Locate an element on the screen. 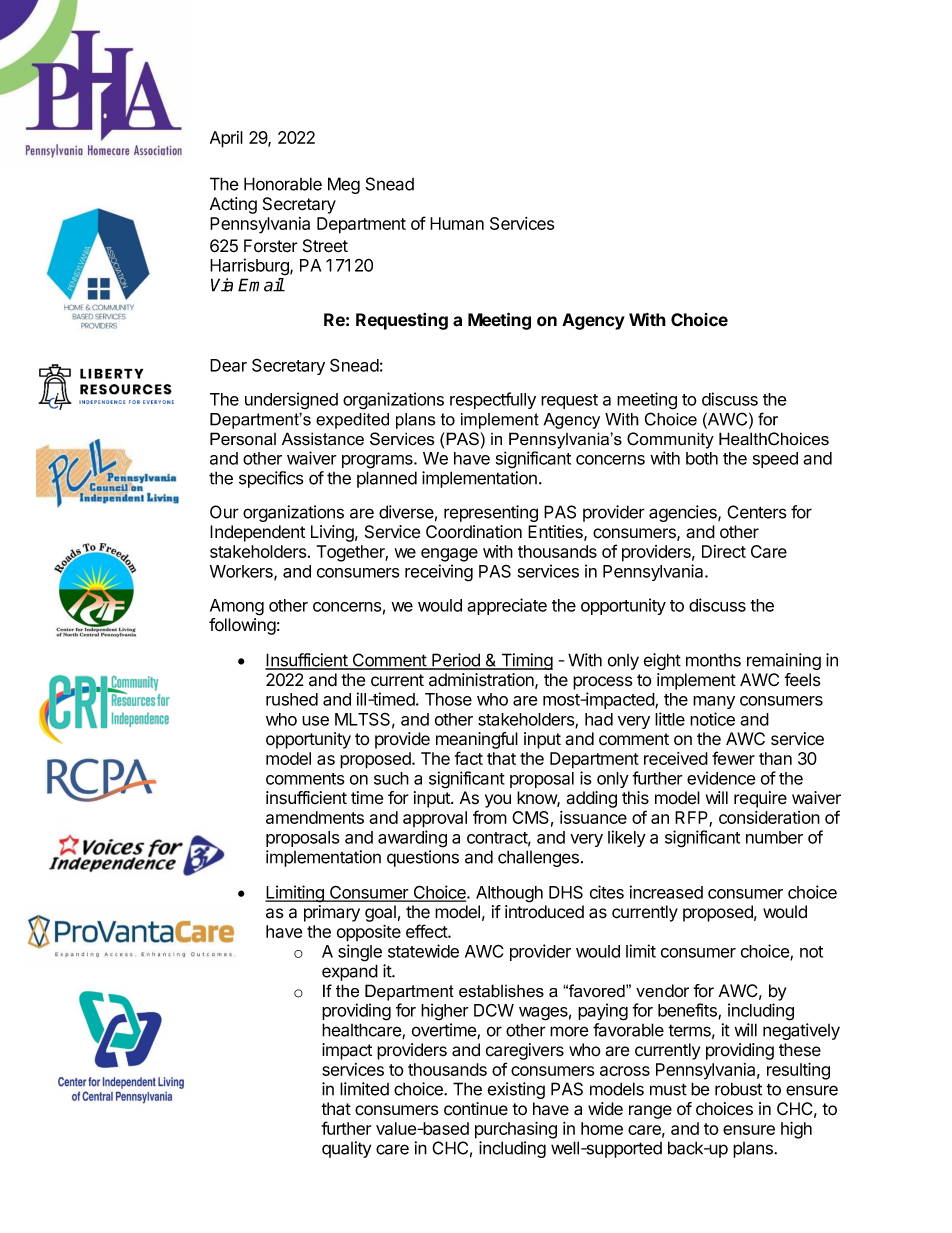 Image resolution: width=952 pixels, height=1233 pixels. require is located at coordinates (760, 799).
